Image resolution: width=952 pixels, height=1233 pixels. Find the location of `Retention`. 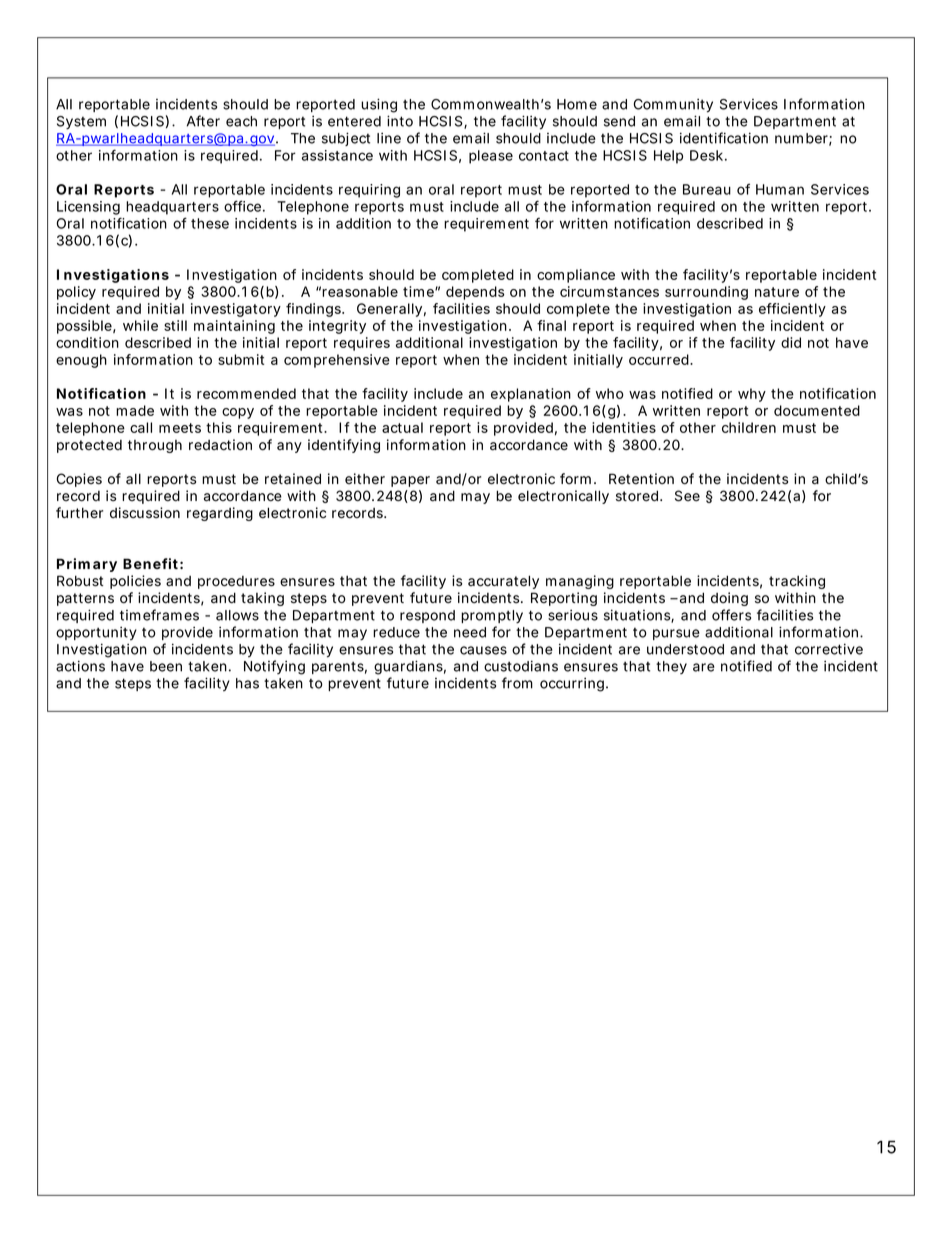

Retention is located at coordinates (641, 479).
